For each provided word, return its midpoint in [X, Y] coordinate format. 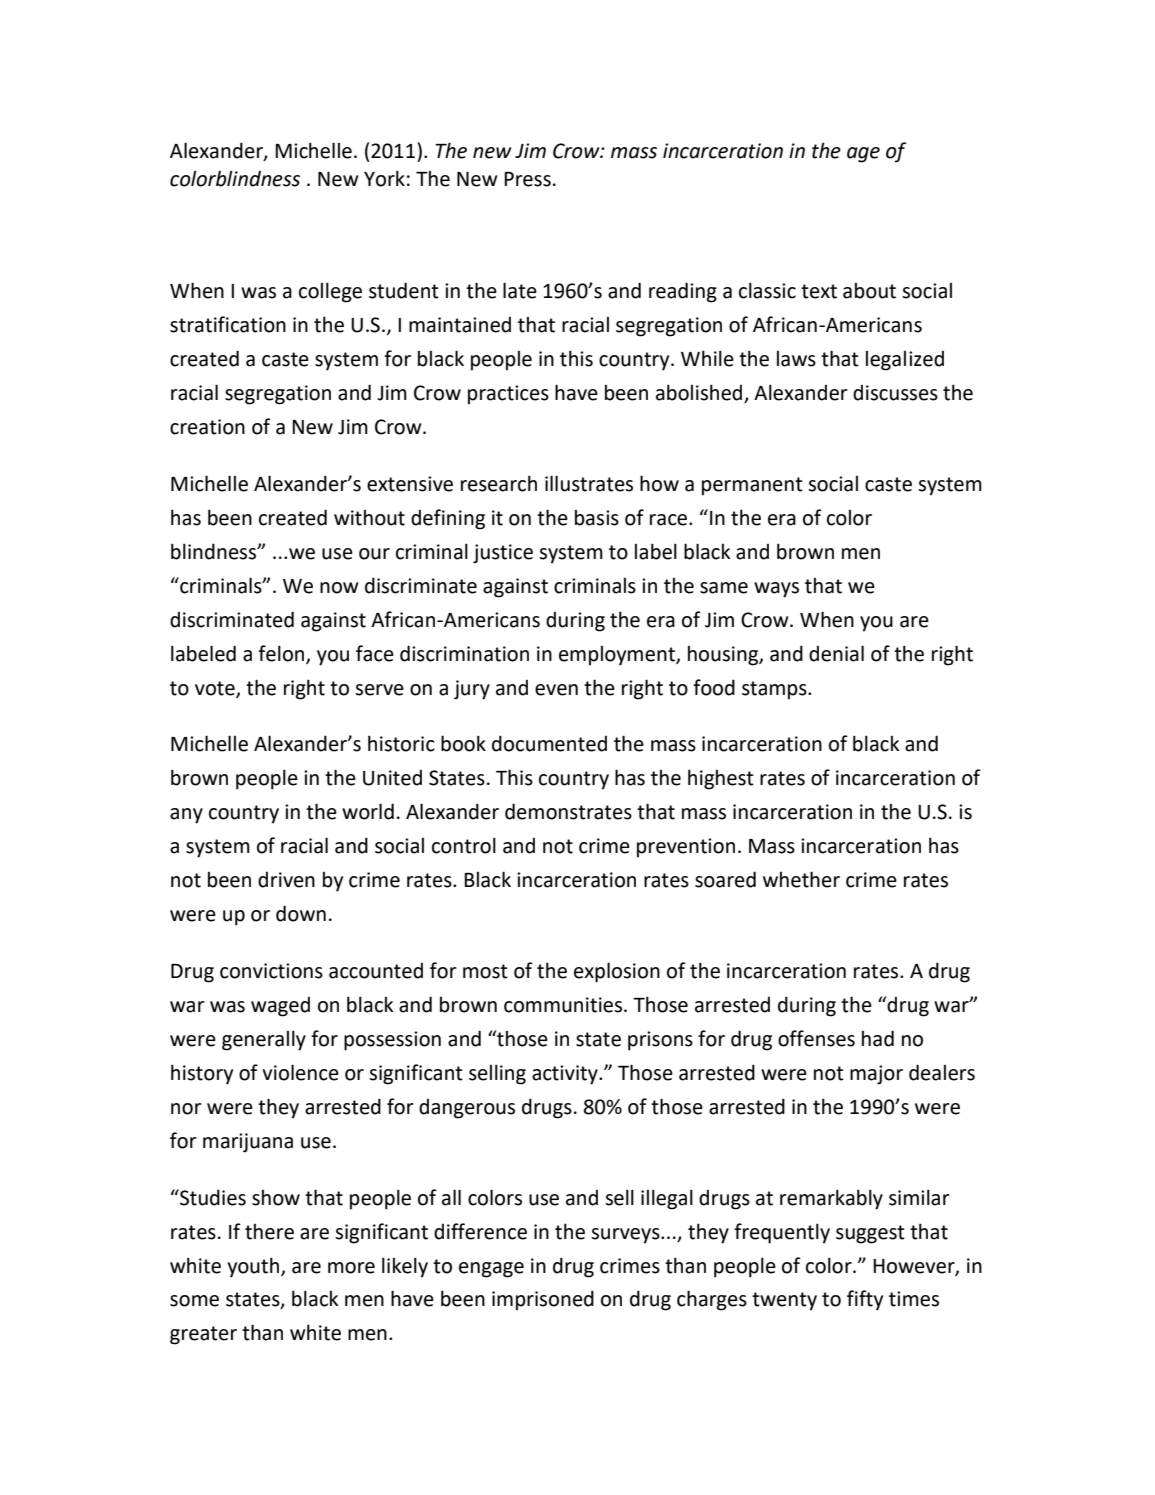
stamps [775, 690]
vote [216, 689]
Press [527, 179]
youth [255, 1267]
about [869, 291]
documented [549, 743]
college [330, 292]
